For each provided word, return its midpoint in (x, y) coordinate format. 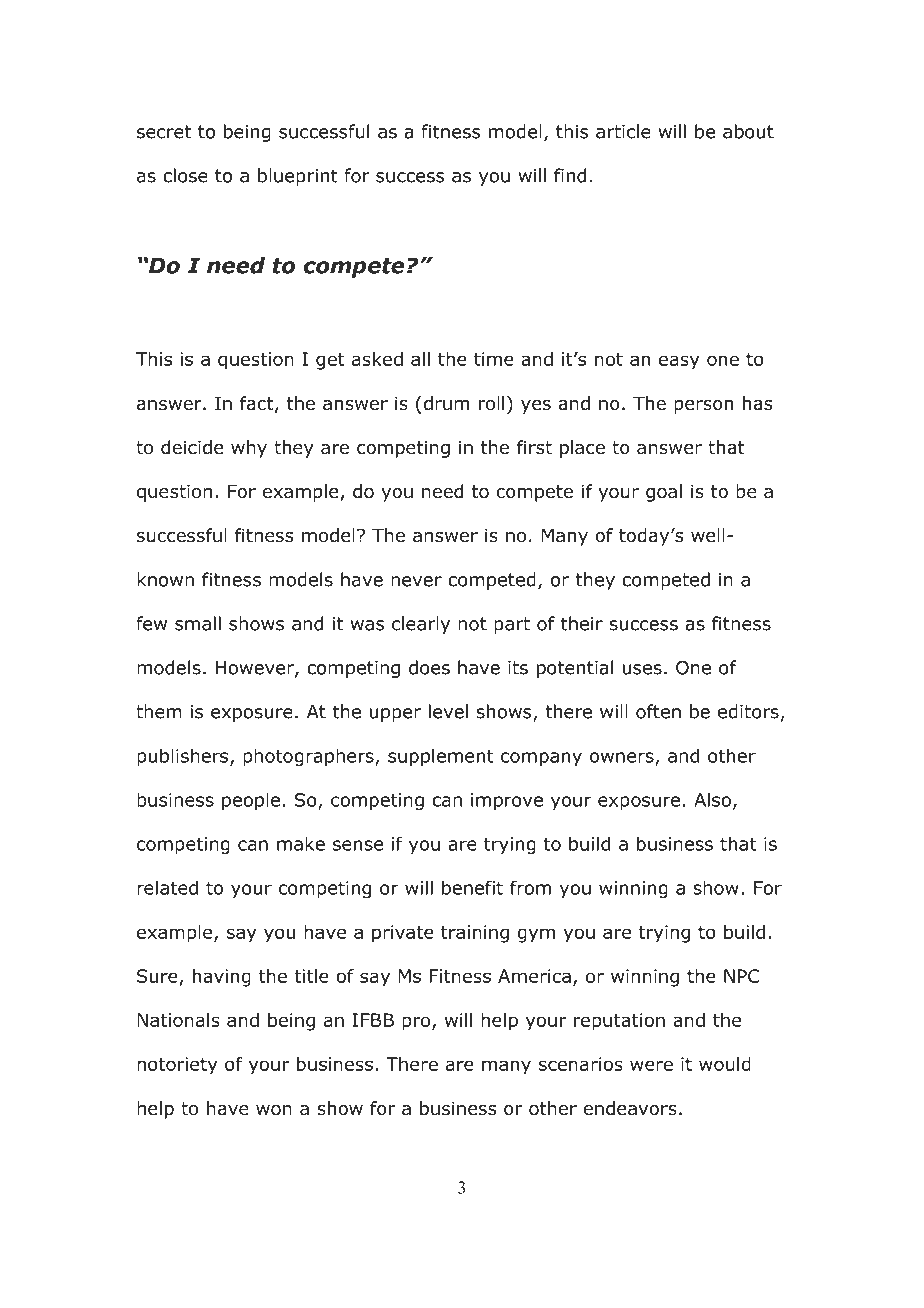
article (623, 131)
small (198, 623)
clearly (421, 625)
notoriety (177, 1066)
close (185, 175)
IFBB (373, 1020)
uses (642, 669)
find (570, 175)
